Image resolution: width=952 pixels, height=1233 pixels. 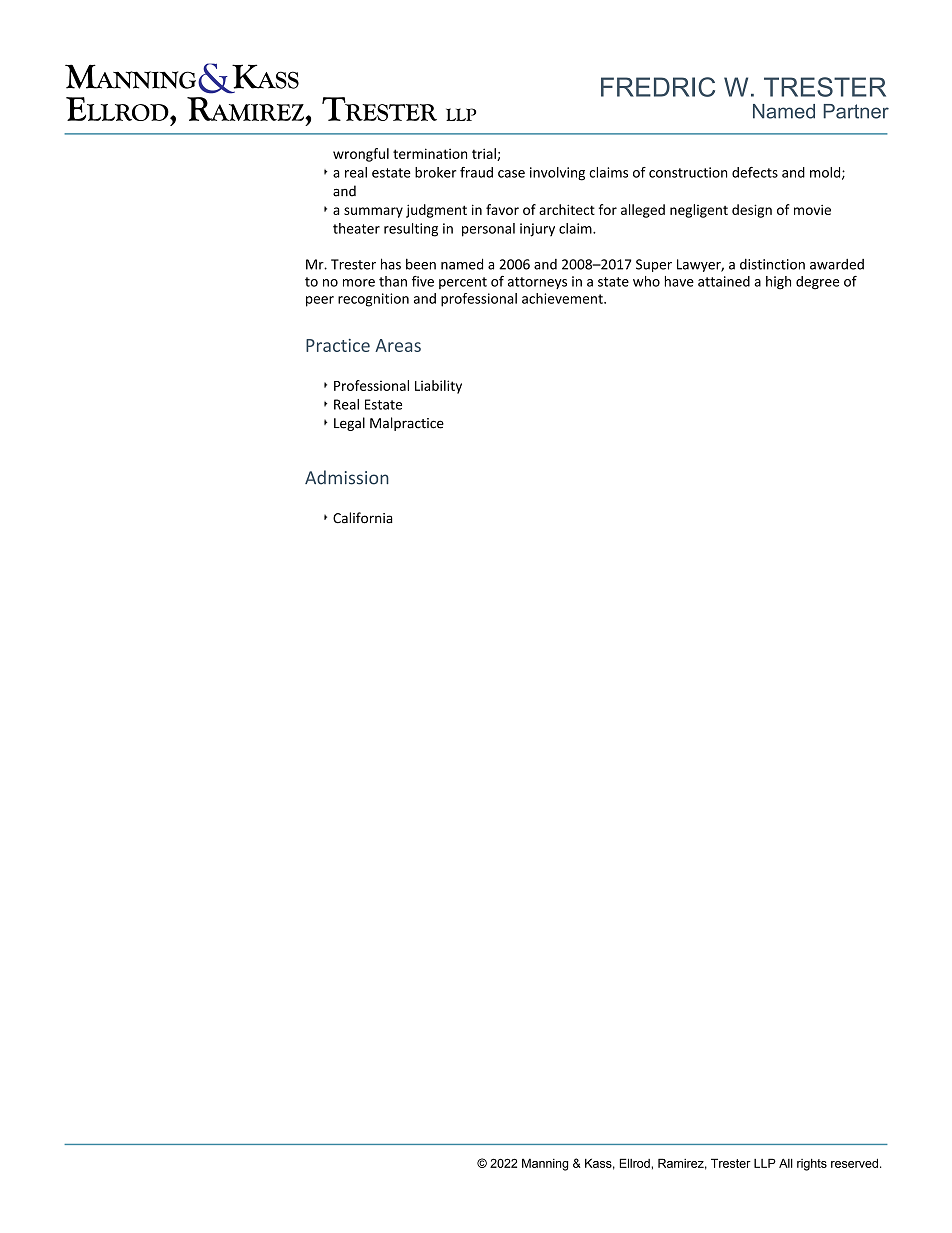 What do you see at coordinates (361, 155) in the screenshot?
I see `wrongful` at bounding box center [361, 155].
